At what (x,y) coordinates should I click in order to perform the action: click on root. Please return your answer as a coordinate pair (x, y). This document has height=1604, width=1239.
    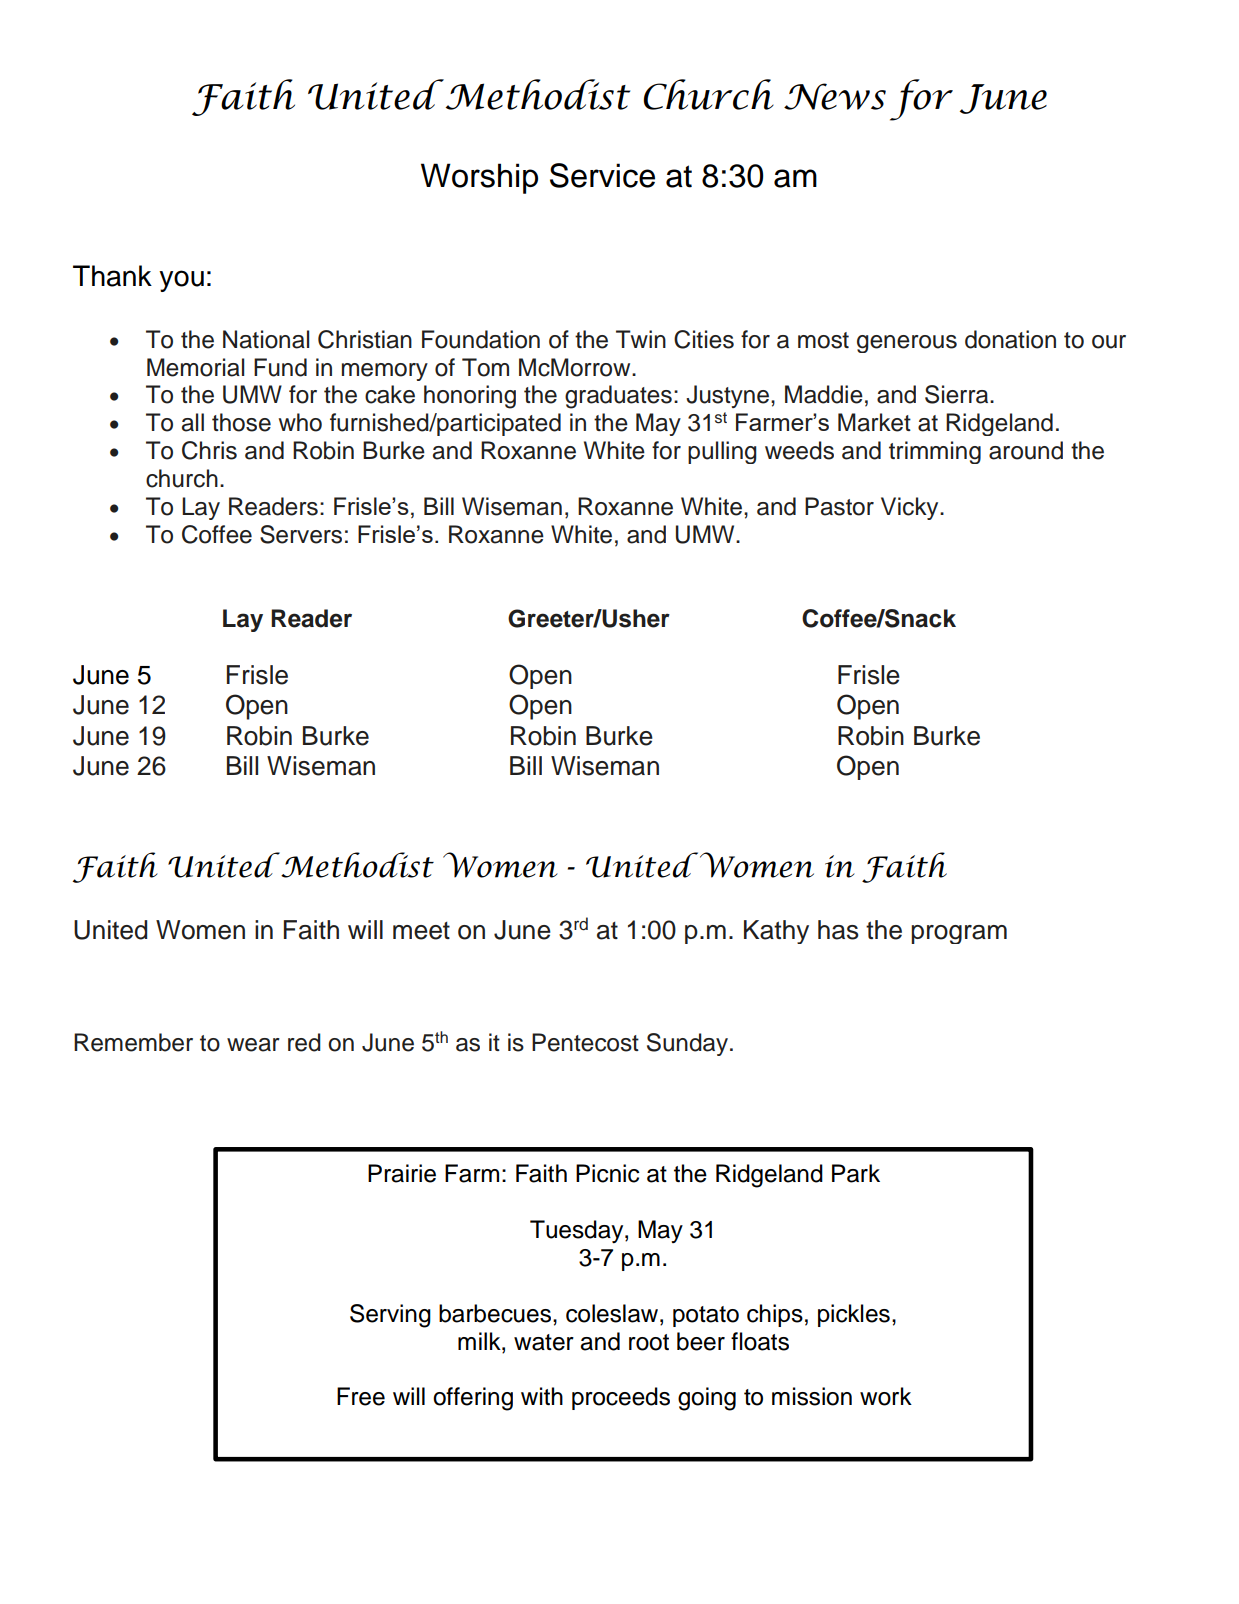
    Looking at the image, I should click on (649, 1342).
